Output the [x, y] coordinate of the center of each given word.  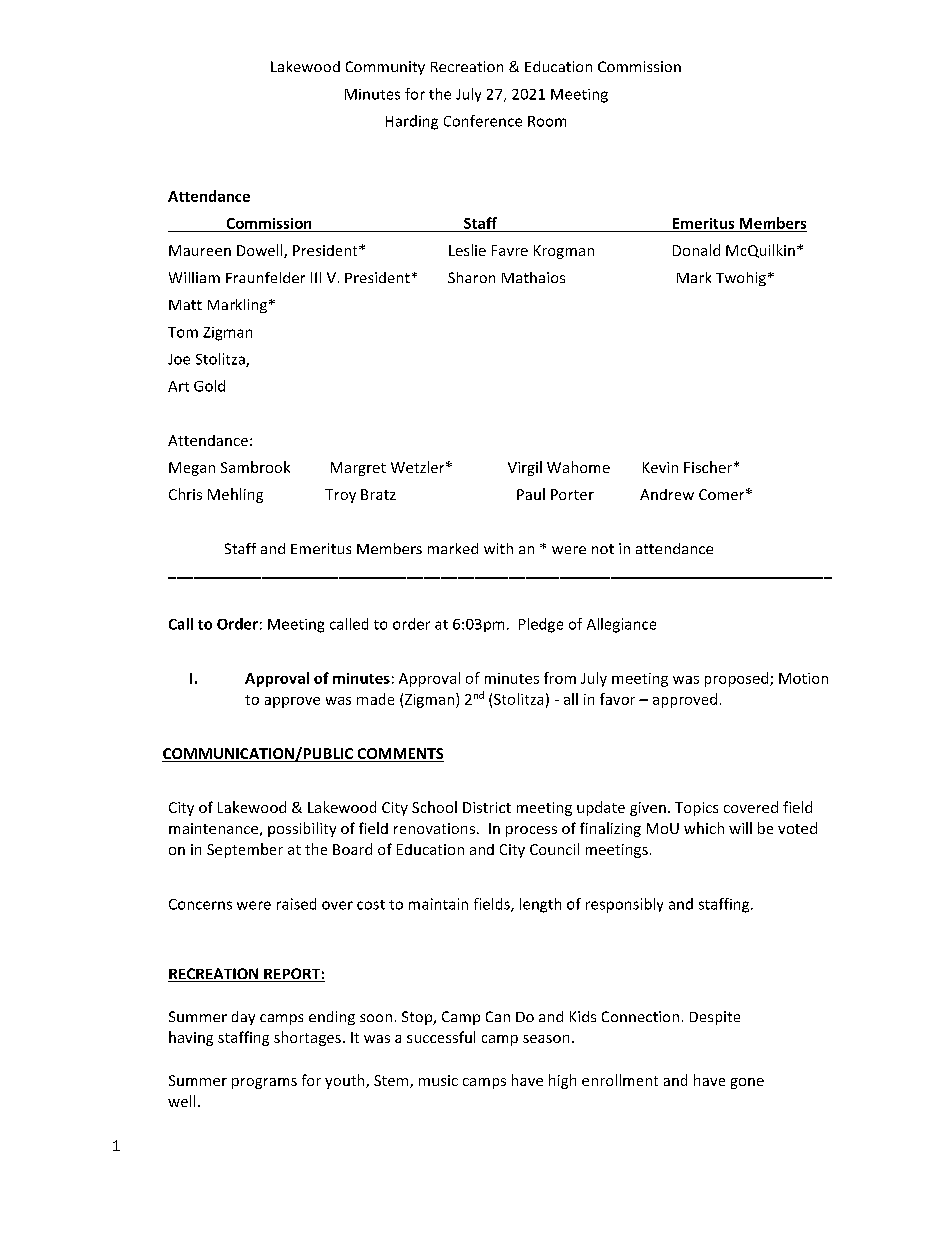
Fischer [709, 467]
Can [498, 1016]
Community [385, 68]
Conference [483, 121]
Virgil [525, 468]
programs [264, 1083]
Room [547, 121]
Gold [209, 386]
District [487, 807]
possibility [302, 829]
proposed [738, 679]
